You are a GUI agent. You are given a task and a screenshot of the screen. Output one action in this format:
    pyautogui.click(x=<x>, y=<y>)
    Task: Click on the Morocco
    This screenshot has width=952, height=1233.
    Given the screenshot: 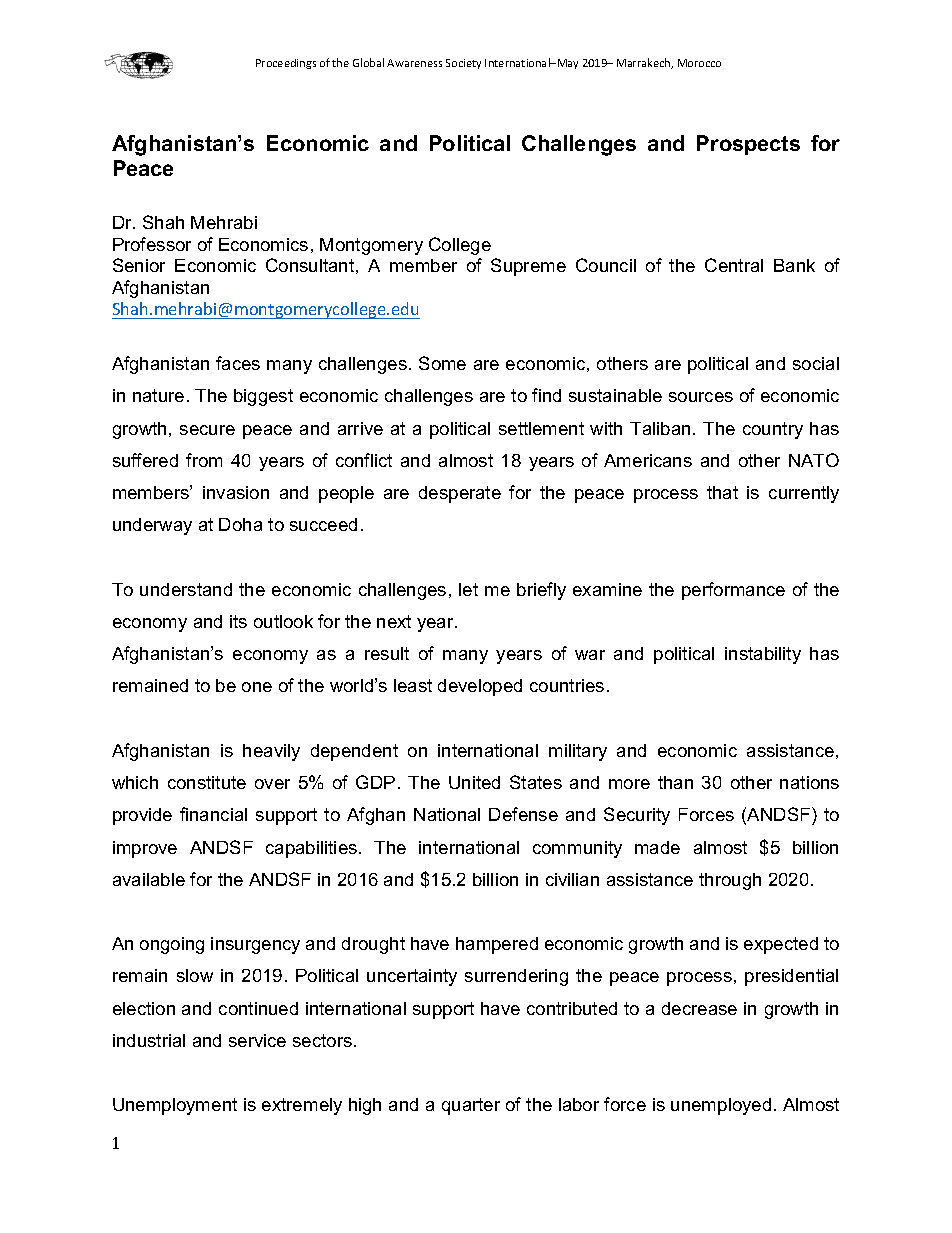 What is the action you would take?
    pyautogui.click(x=699, y=63)
